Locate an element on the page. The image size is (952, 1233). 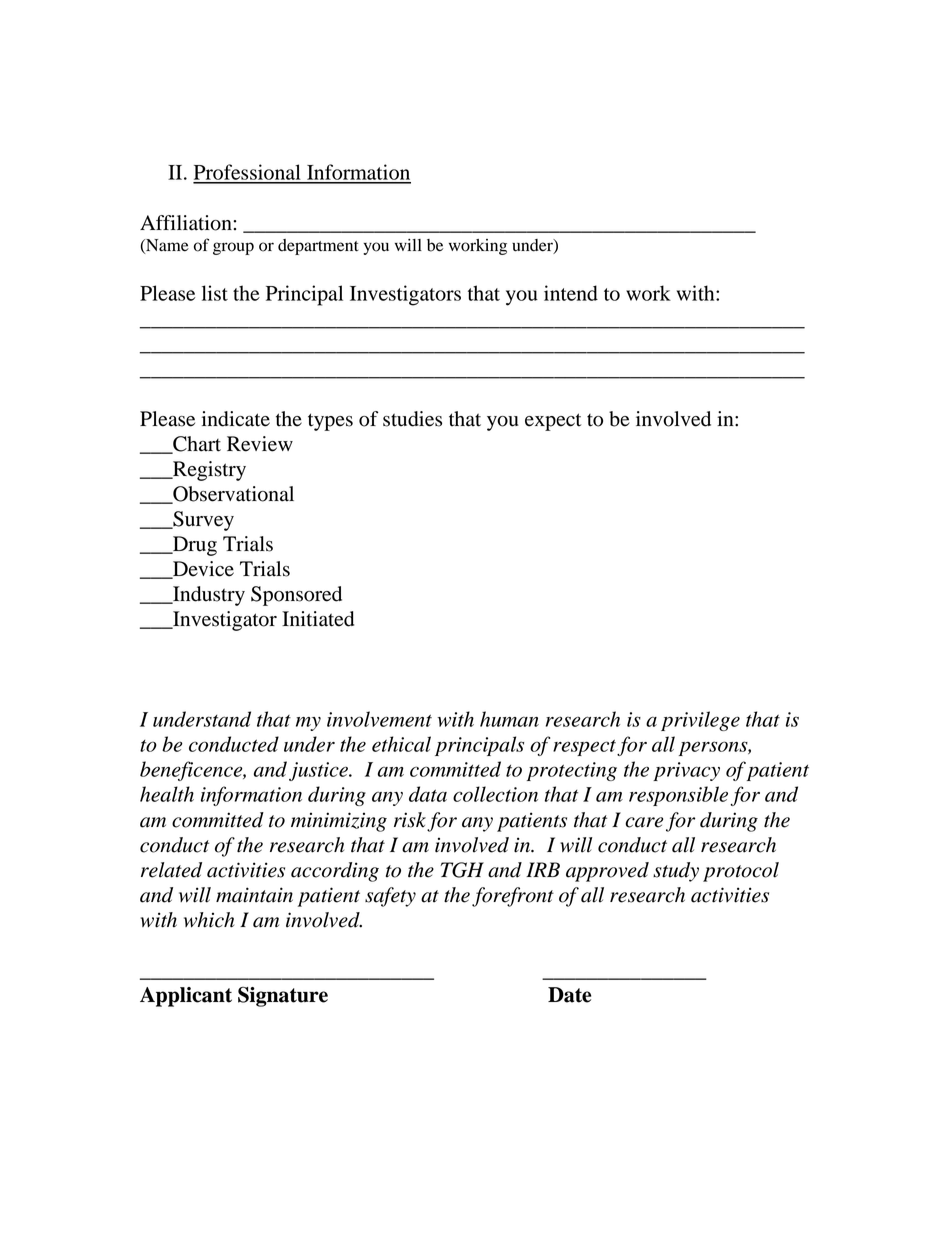
Initiated is located at coordinates (318, 619).
